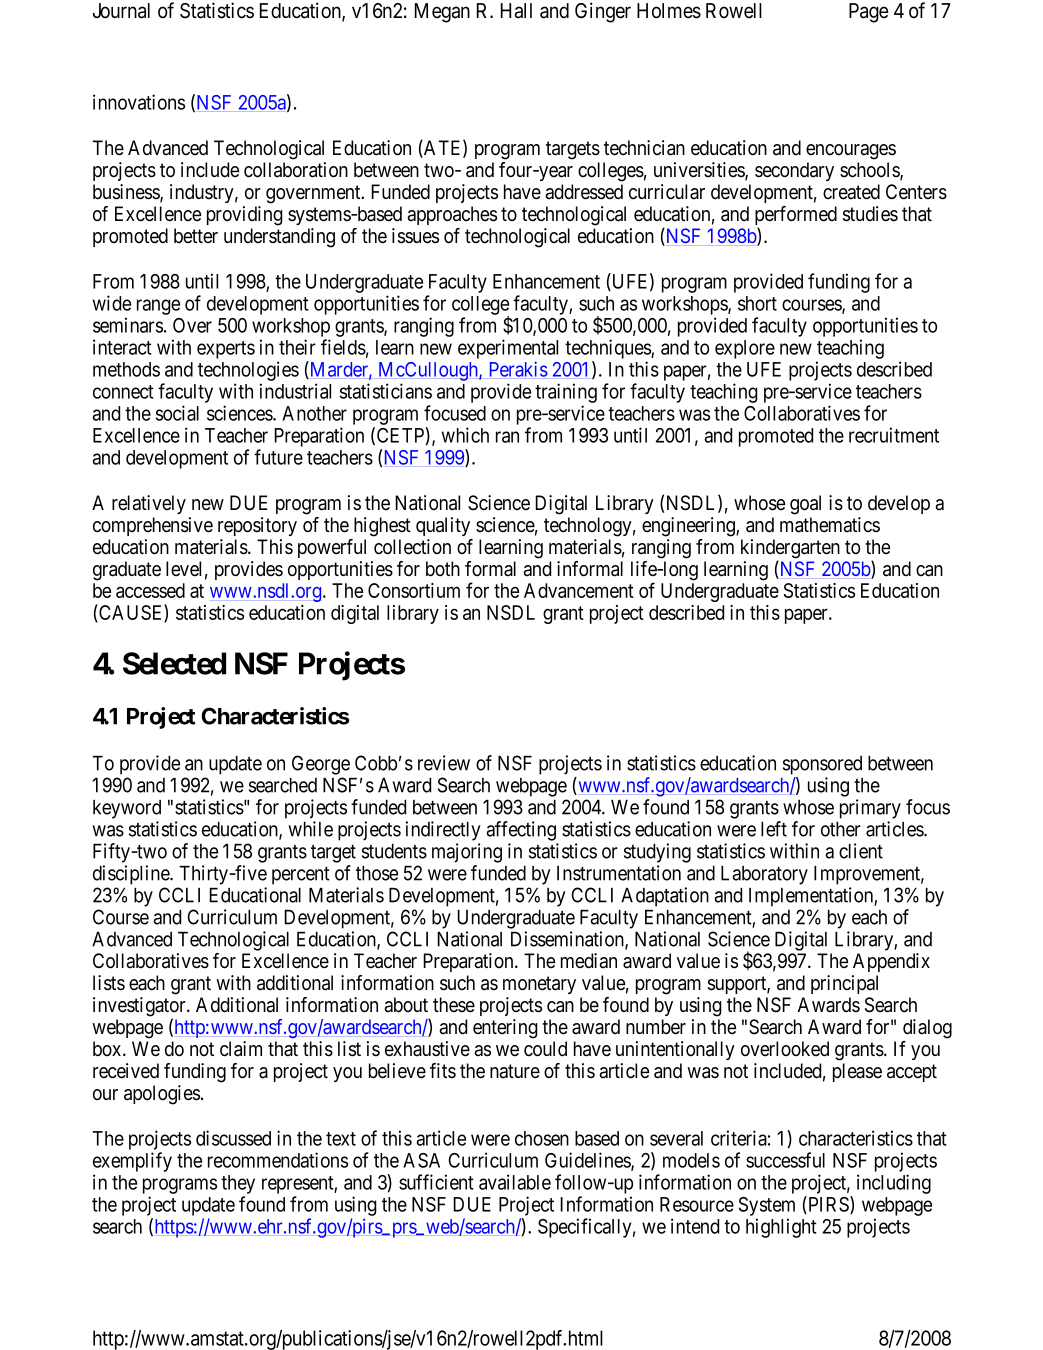 This page has width=1043, height=1350. Describe the element at coordinates (127, 809) in the page. I see `keyword` at that location.
